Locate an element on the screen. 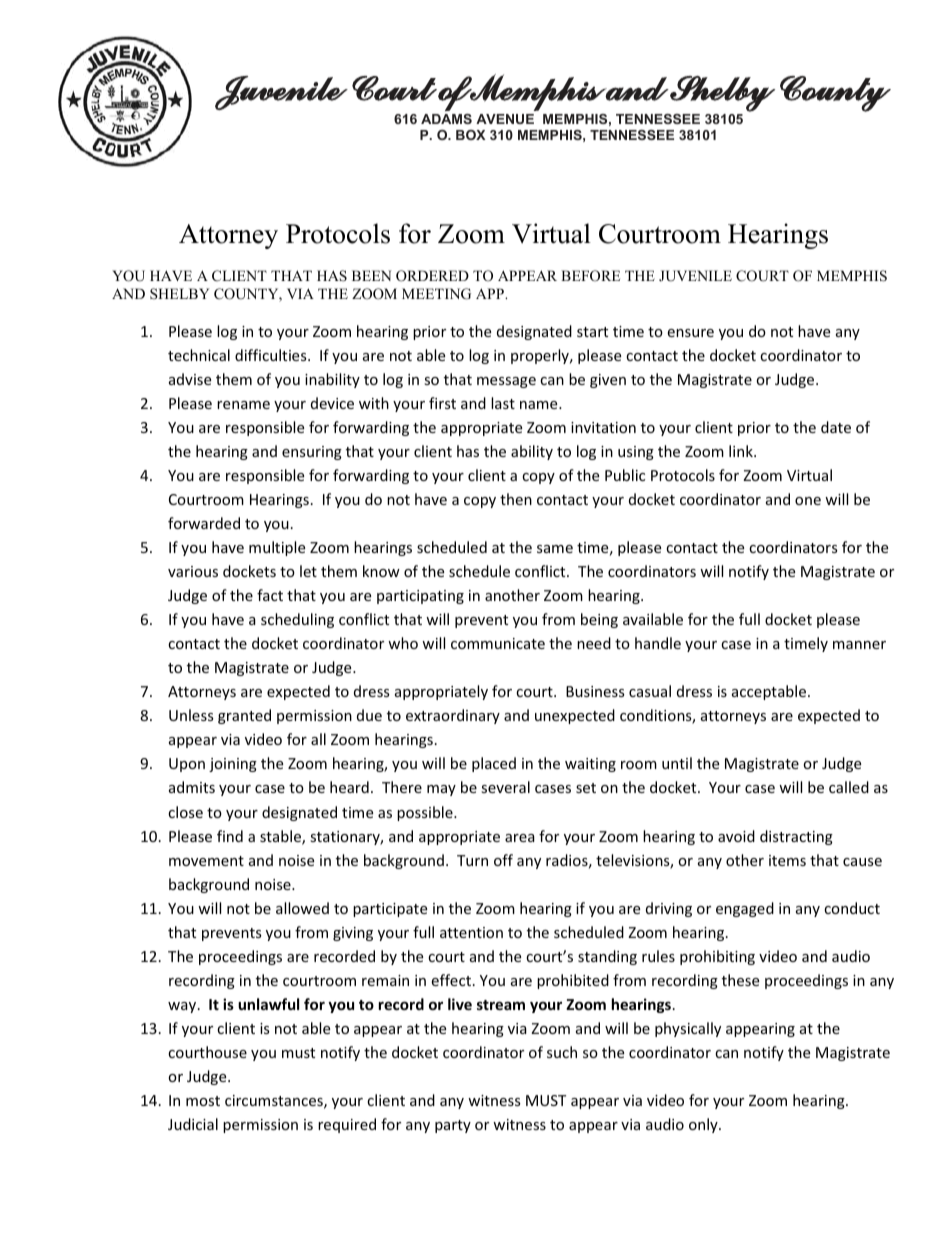  ADAMS is located at coordinates (446, 119).
